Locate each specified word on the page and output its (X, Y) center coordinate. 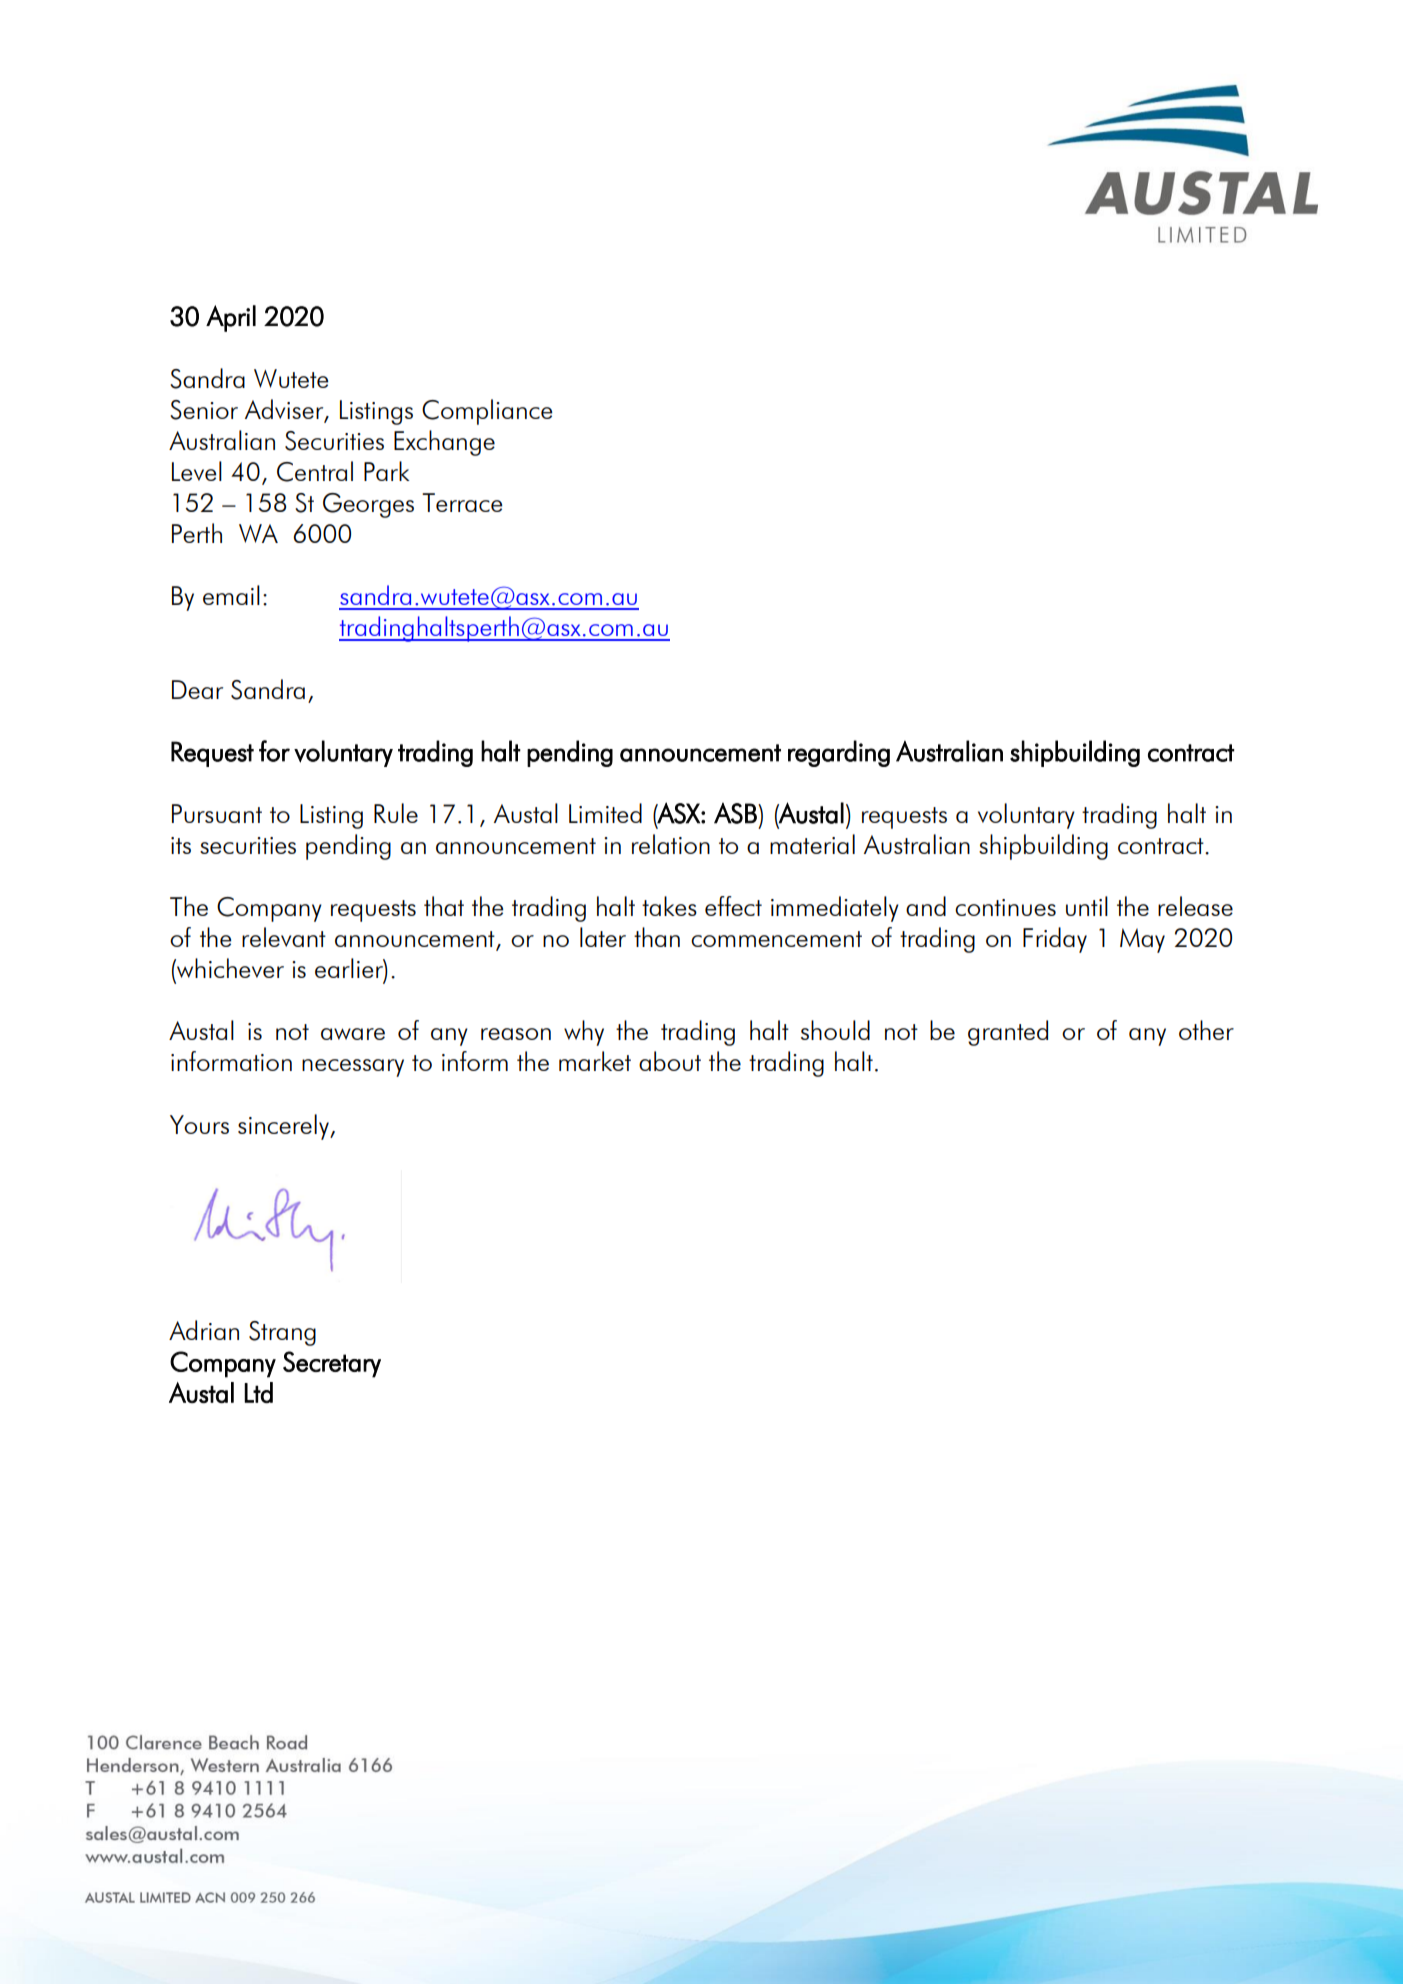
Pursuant (217, 813)
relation (671, 844)
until (1087, 906)
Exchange (444, 443)
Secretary (332, 1364)
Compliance (487, 412)
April (231, 318)
